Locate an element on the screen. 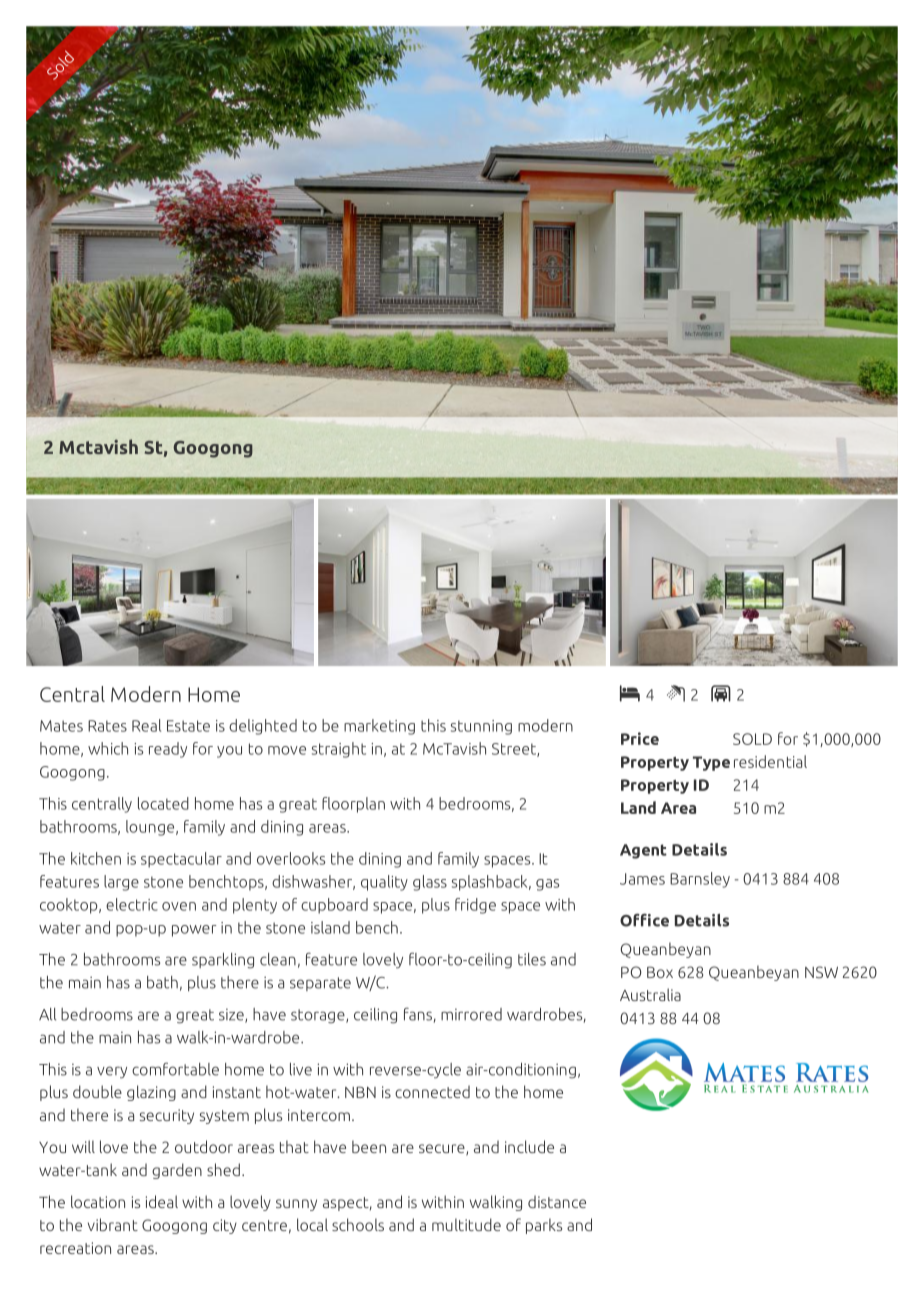  stunning is located at coordinates (481, 727).
